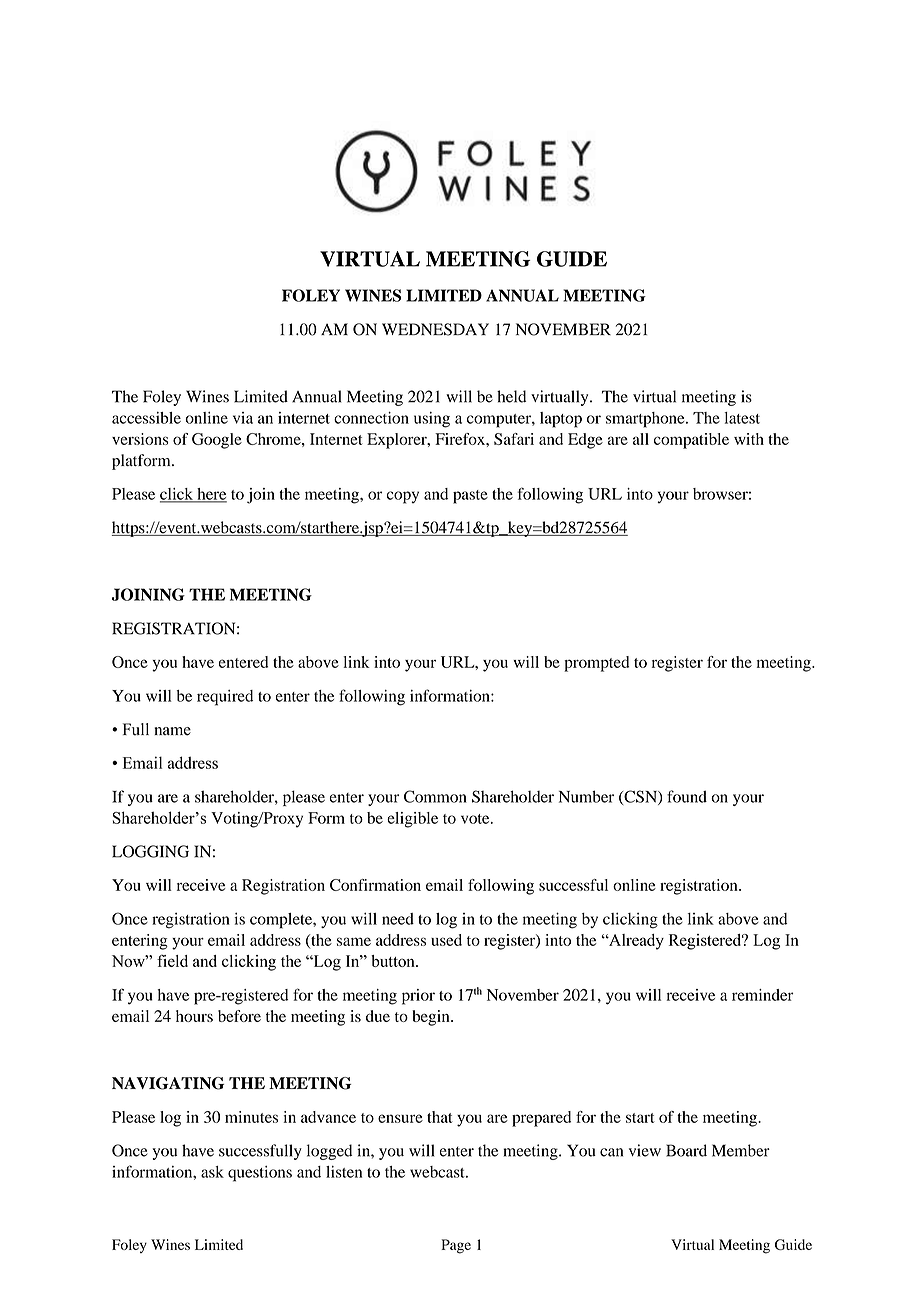 The width and height of the document is (924, 1308). Describe the element at coordinates (763, 995) in the document. I see `reminder` at that location.
